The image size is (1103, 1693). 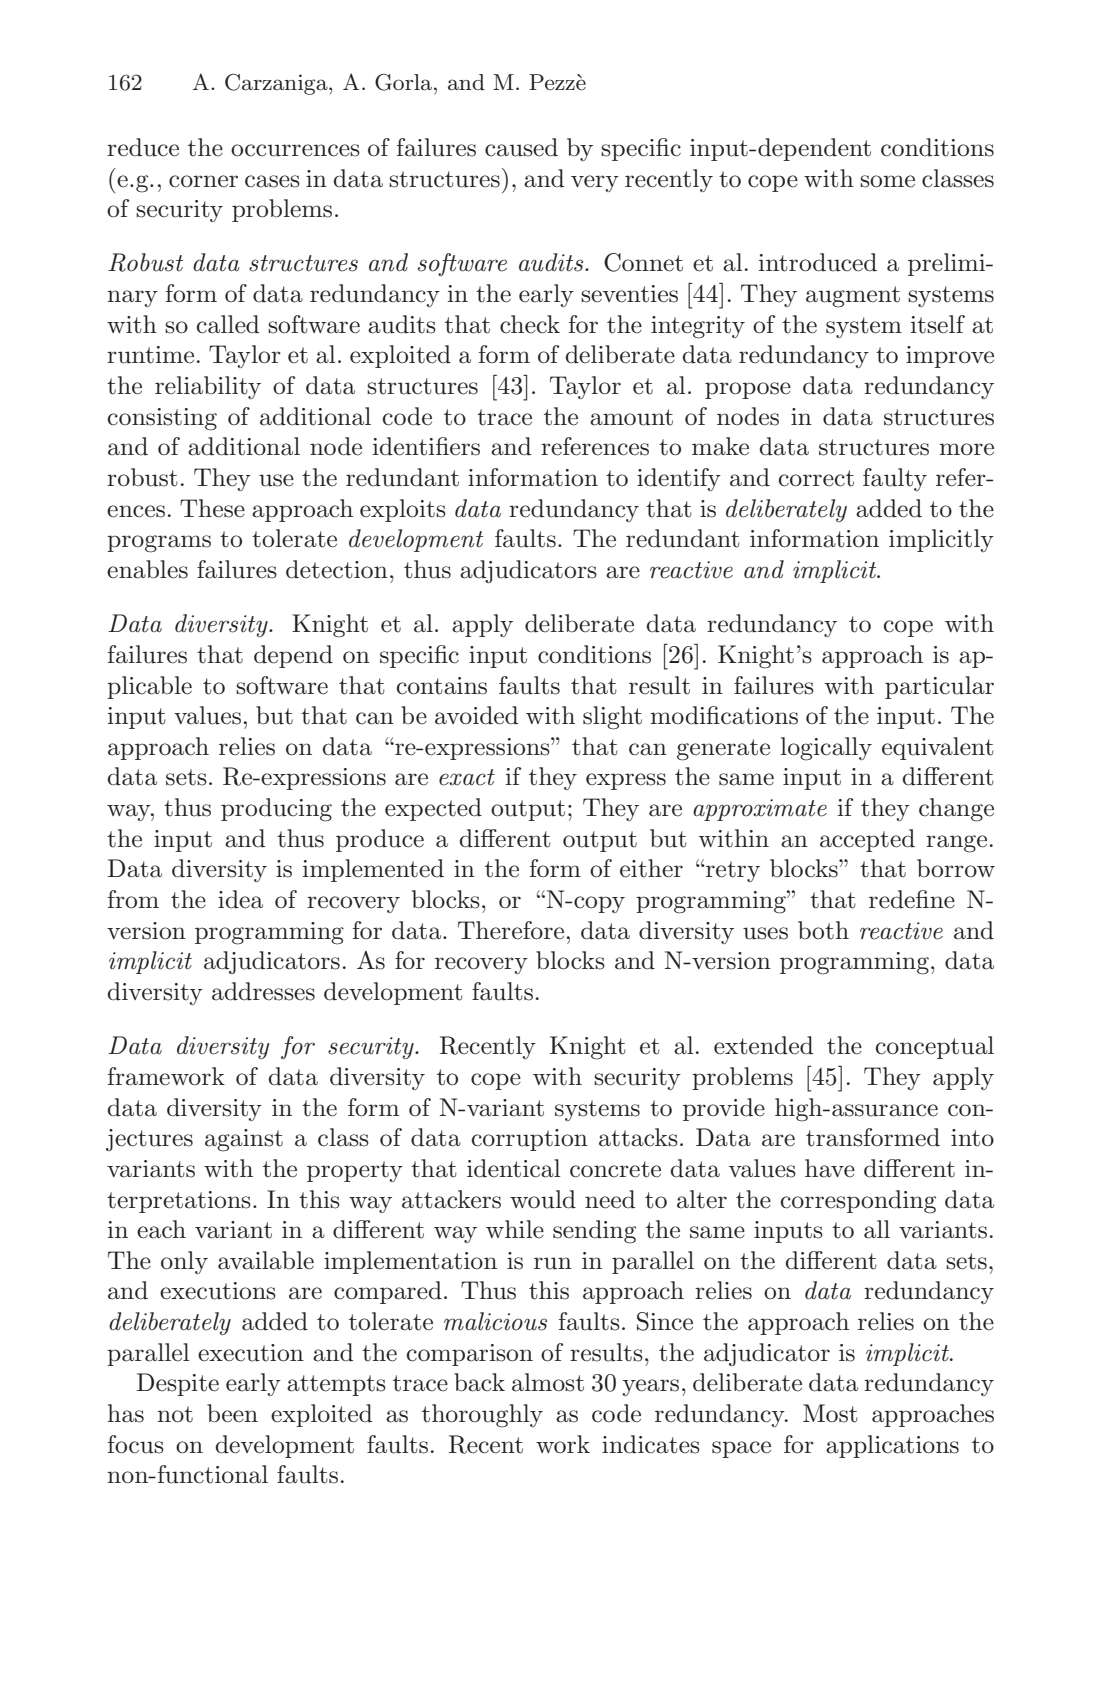 I want to click on enables, so click(x=147, y=569).
